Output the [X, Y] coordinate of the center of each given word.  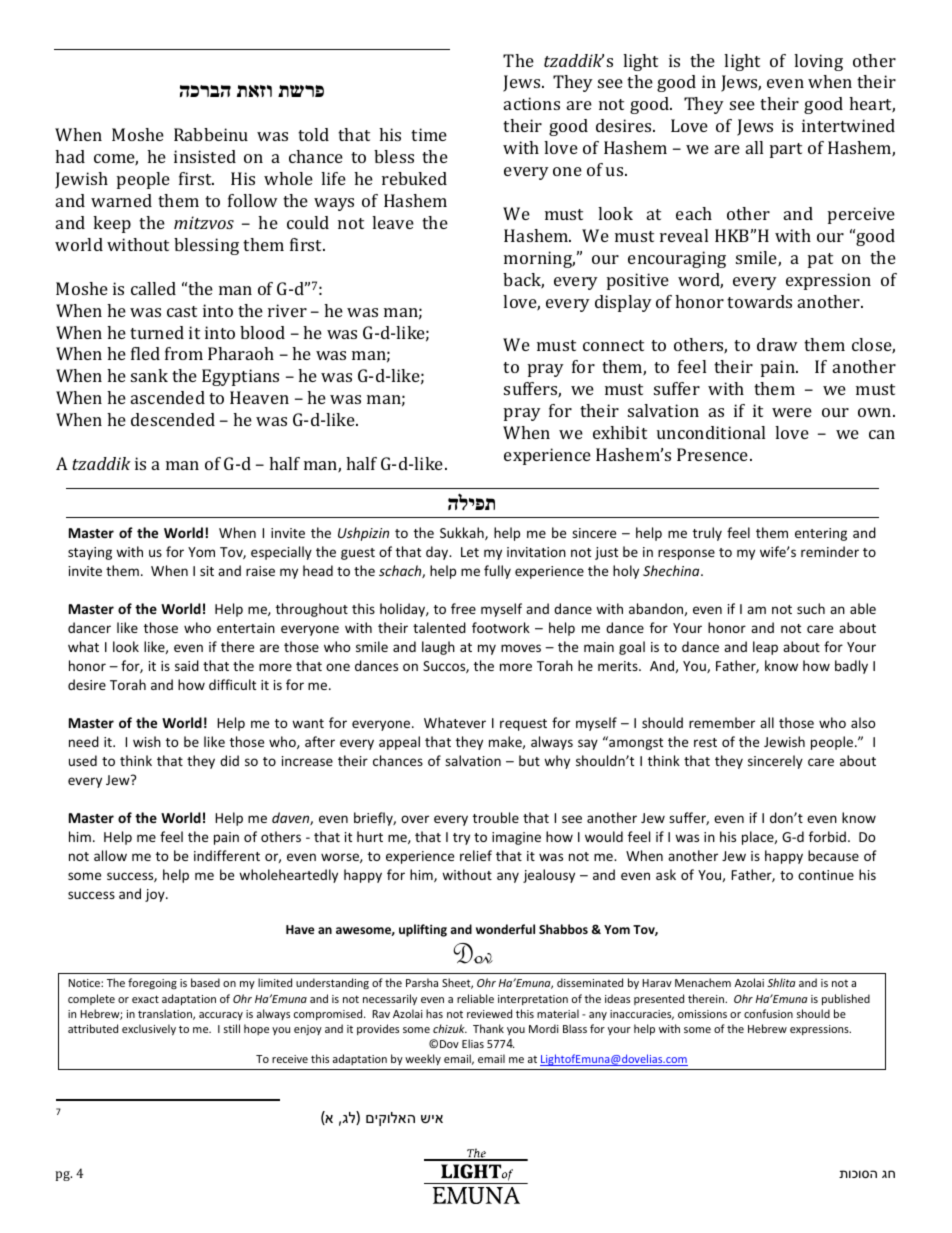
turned [157, 332]
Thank [488, 1028]
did [229, 760]
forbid [827, 836]
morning [539, 259]
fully [497, 572]
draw [777, 344]
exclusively [149, 1029]
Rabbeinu [211, 134]
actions [532, 103]
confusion [768, 1013]
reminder [830, 551]
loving [818, 62]
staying [90, 553]
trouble [496, 817]
